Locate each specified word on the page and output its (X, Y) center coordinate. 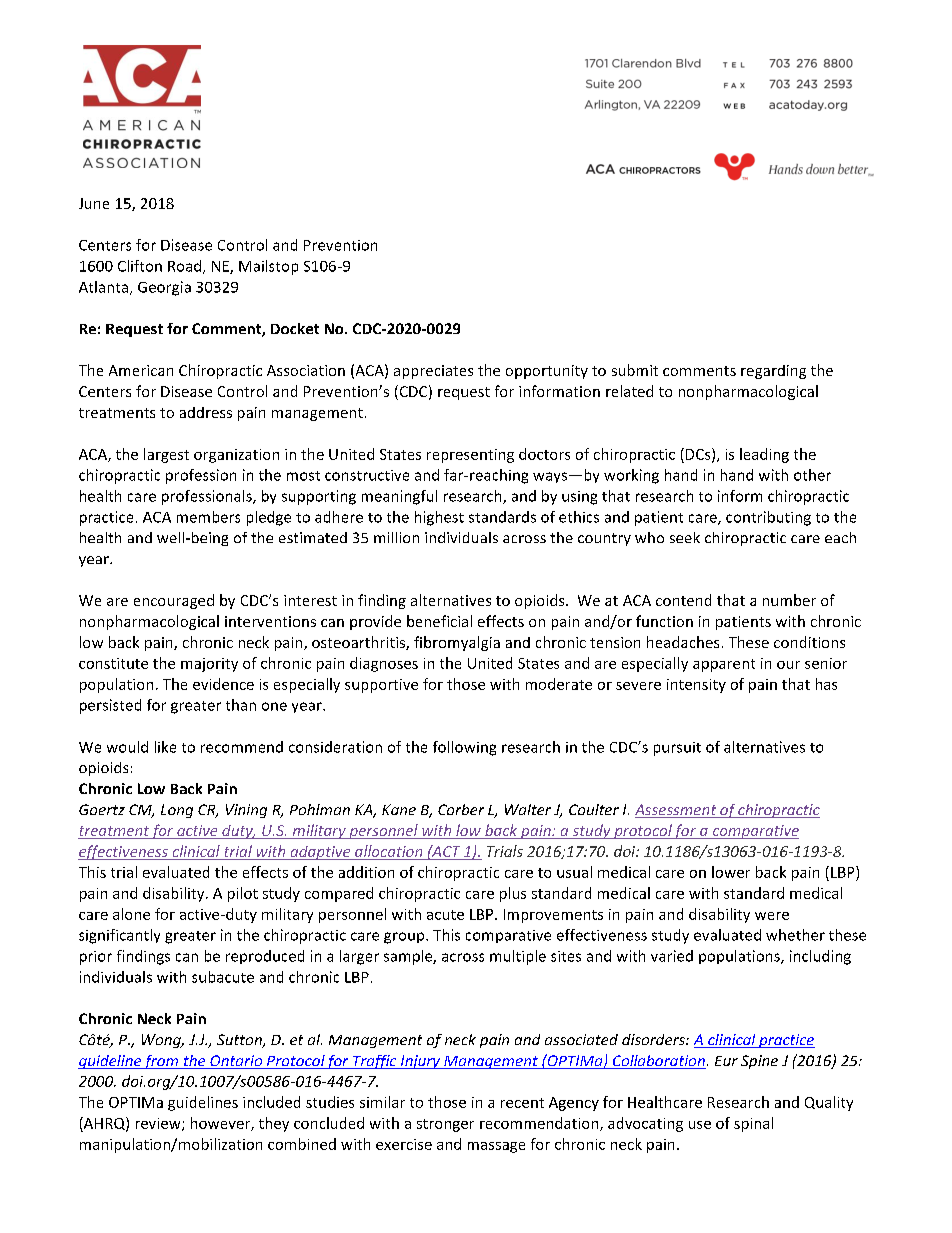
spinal (753, 1124)
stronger (445, 1125)
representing (470, 456)
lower (731, 872)
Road (186, 267)
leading (764, 455)
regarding (773, 372)
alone (131, 914)
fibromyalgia (457, 643)
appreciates (433, 372)
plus (513, 894)
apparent (724, 665)
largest (166, 455)
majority (209, 665)
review (159, 1124)
